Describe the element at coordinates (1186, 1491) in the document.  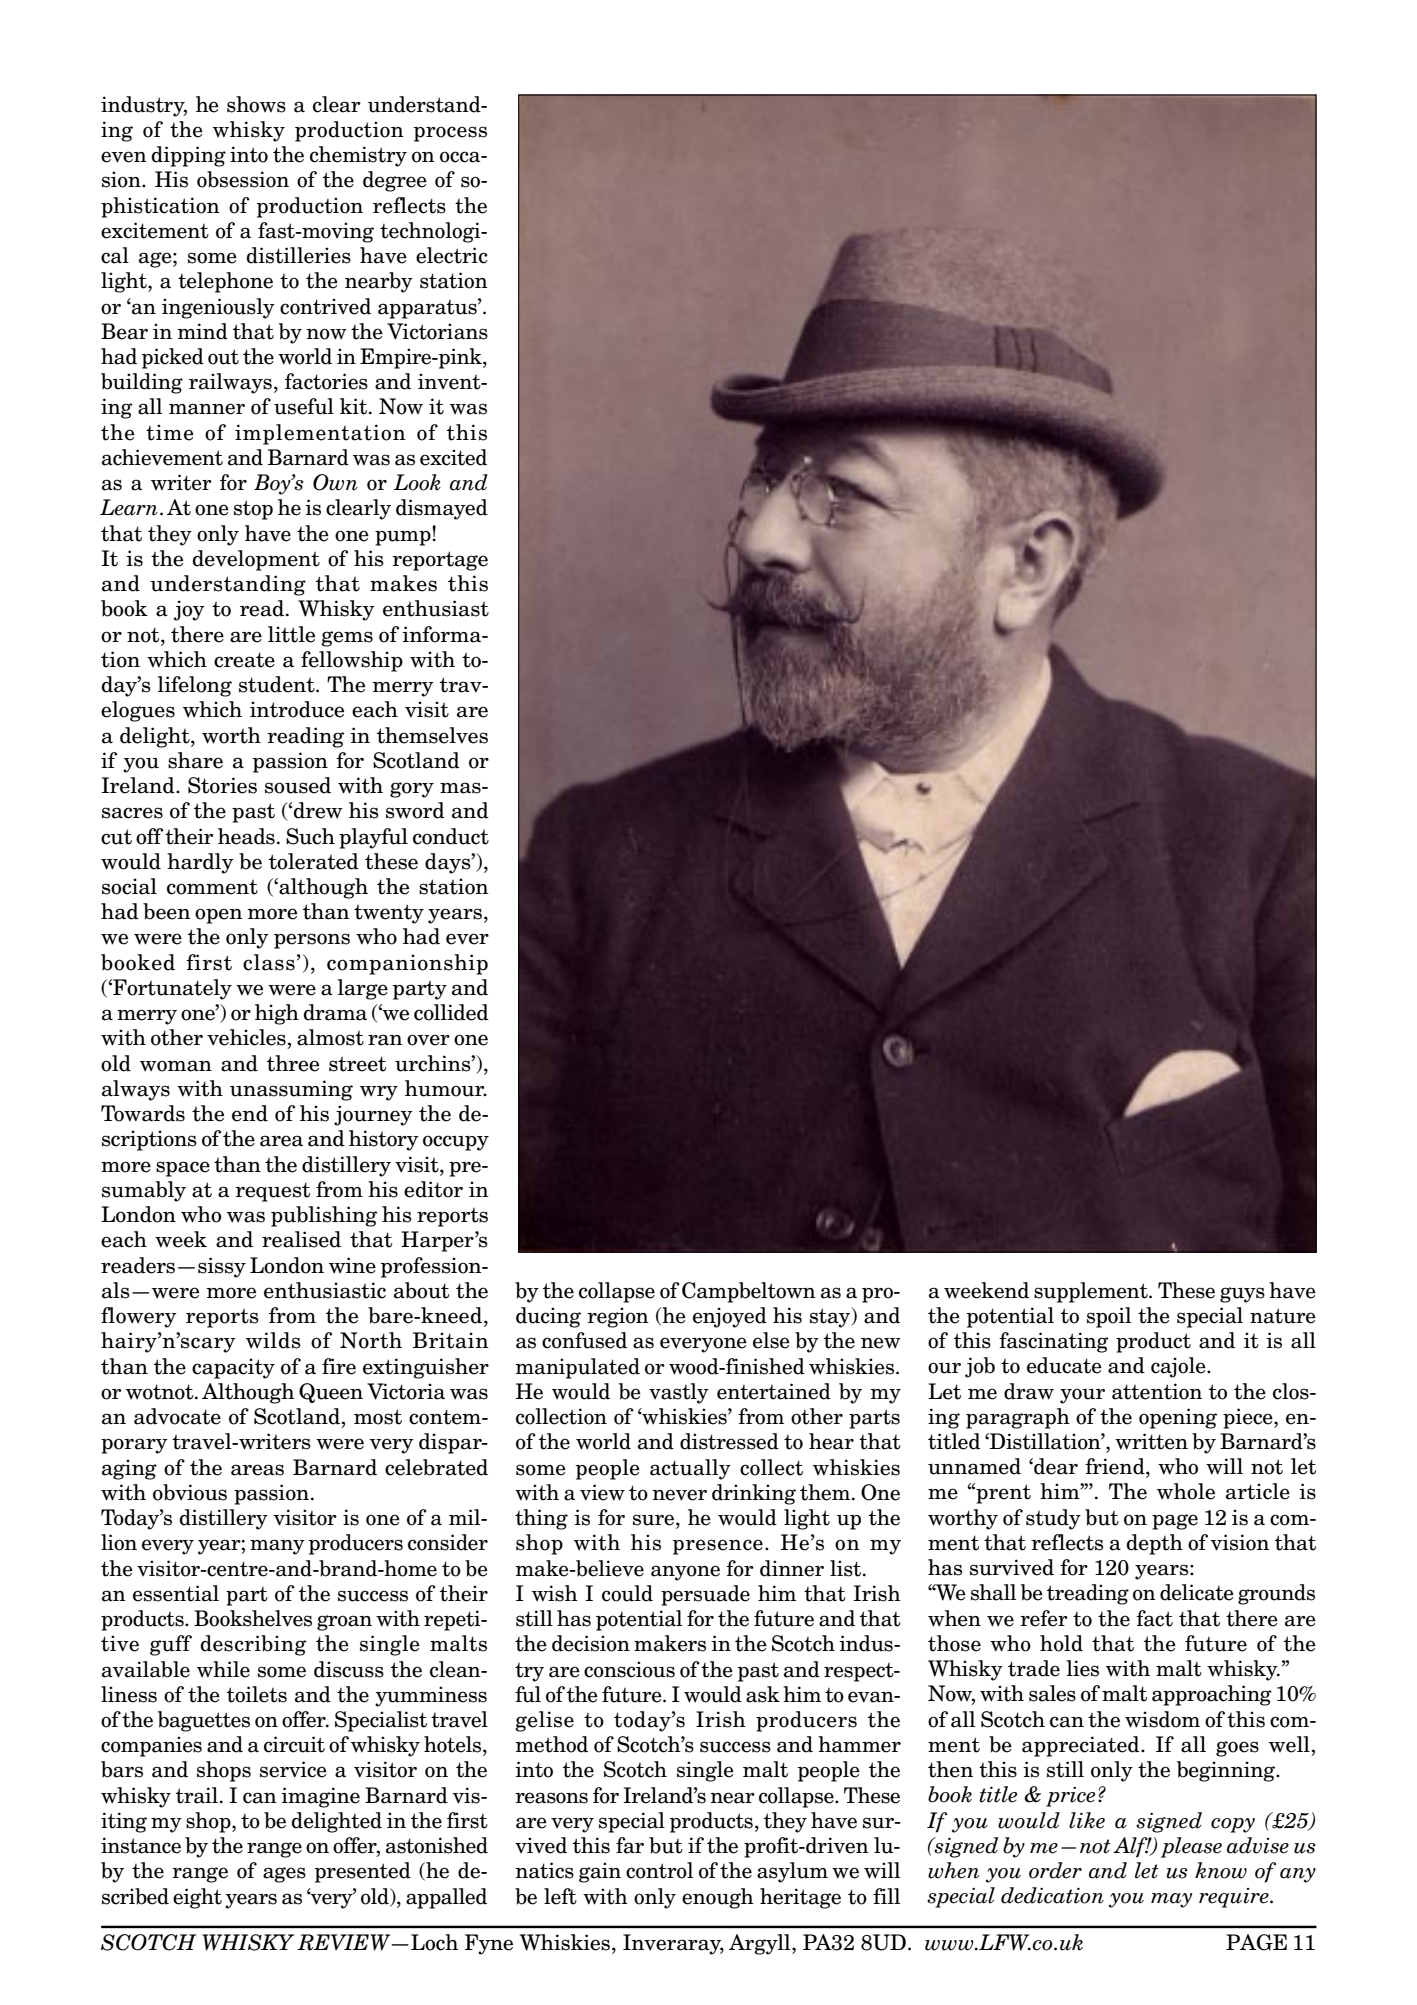
I see `whole` at that location.
